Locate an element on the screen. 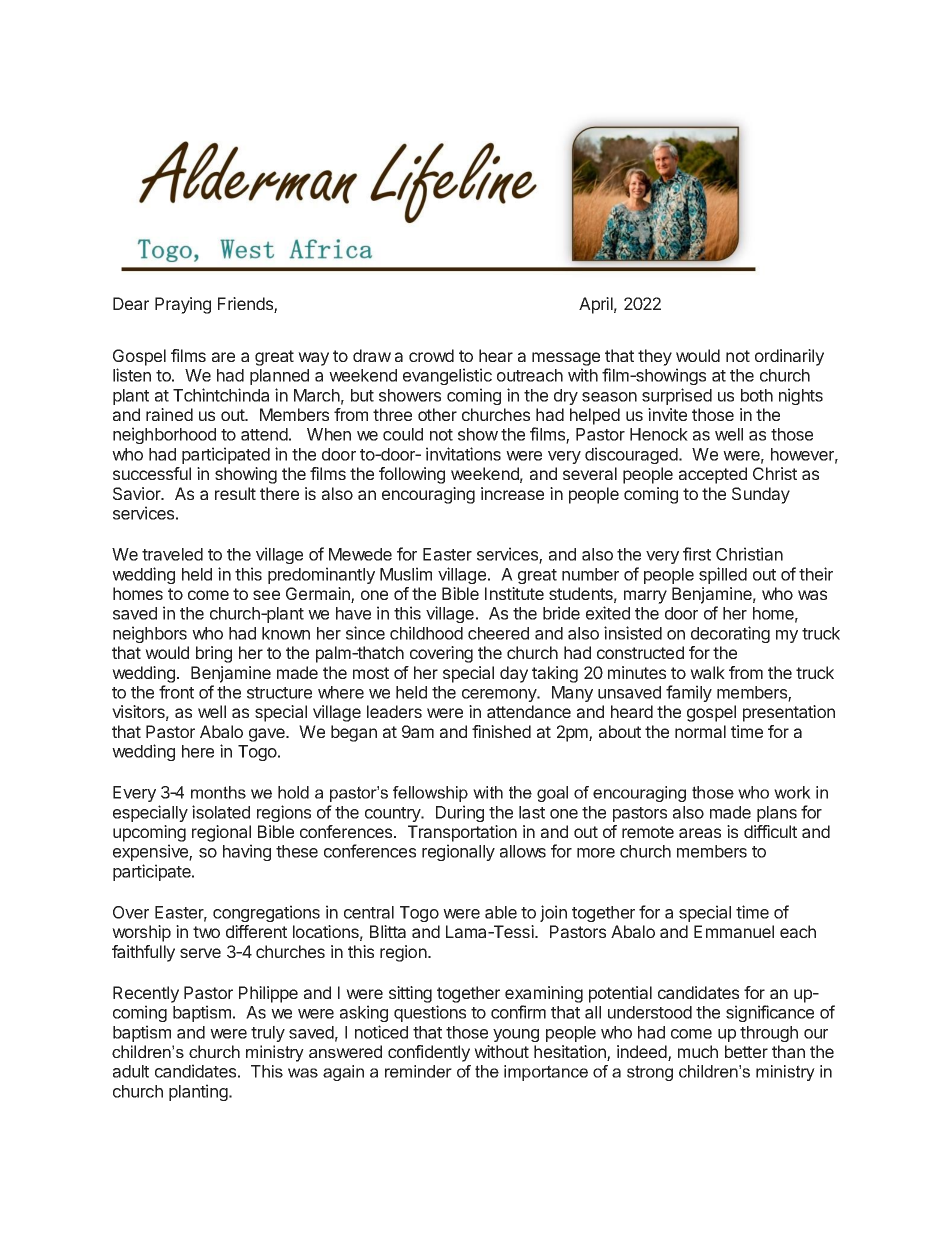  ordinarily is located at coordinates (789, 357).
